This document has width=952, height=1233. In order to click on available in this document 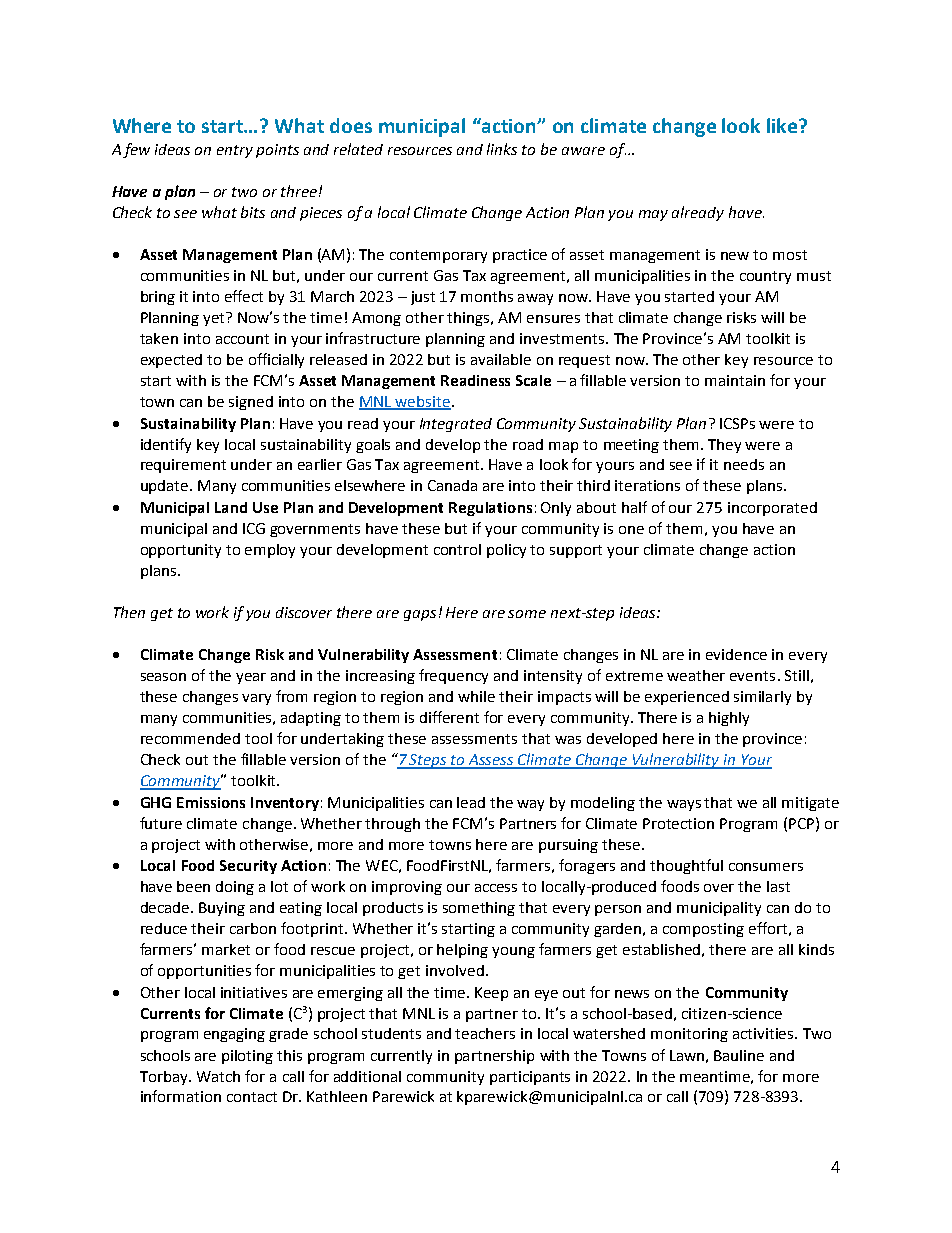, I will do `click(501, 359)`.
